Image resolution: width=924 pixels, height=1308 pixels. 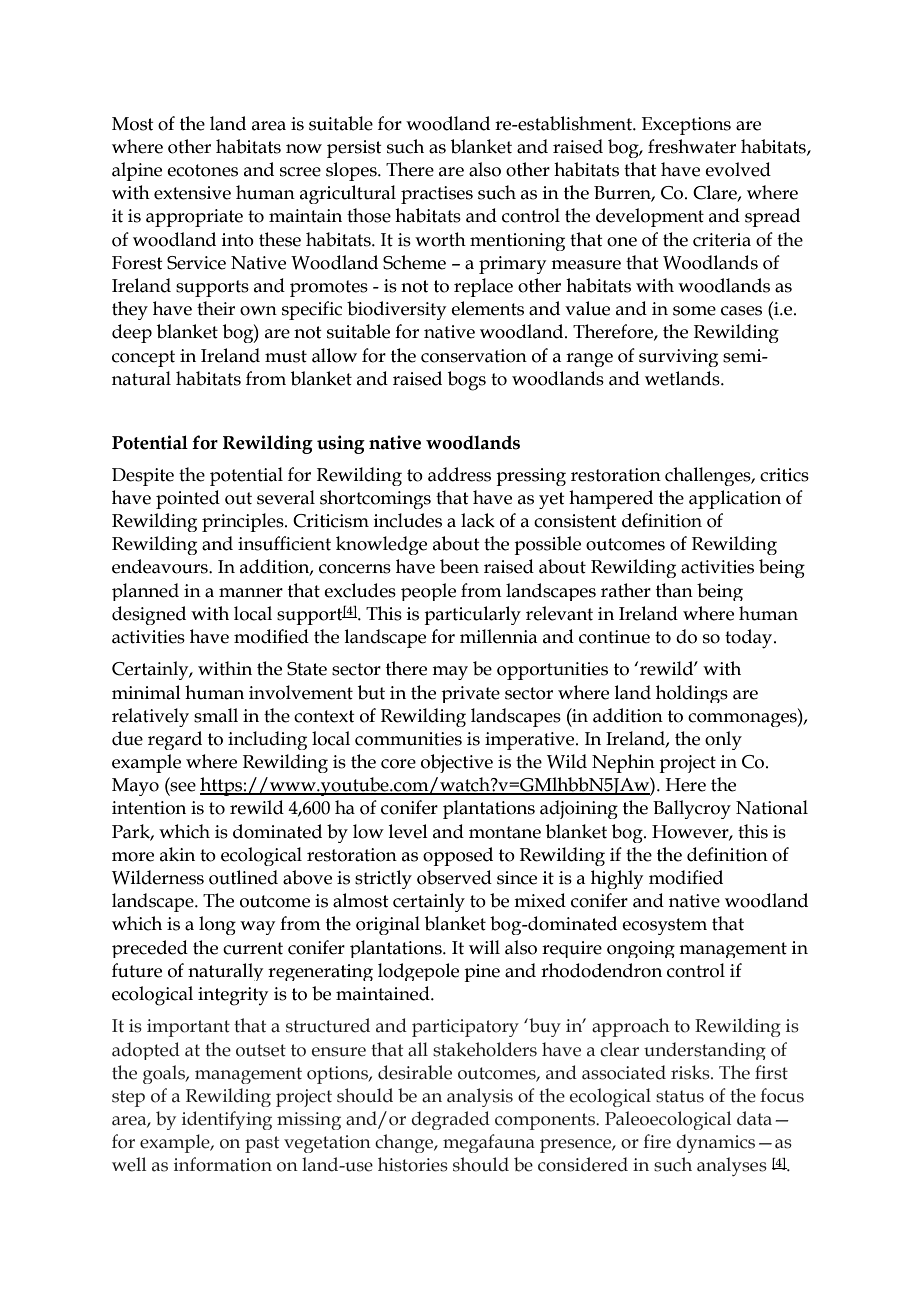 I want to click on identifying, so click(x=227, y=1120).
